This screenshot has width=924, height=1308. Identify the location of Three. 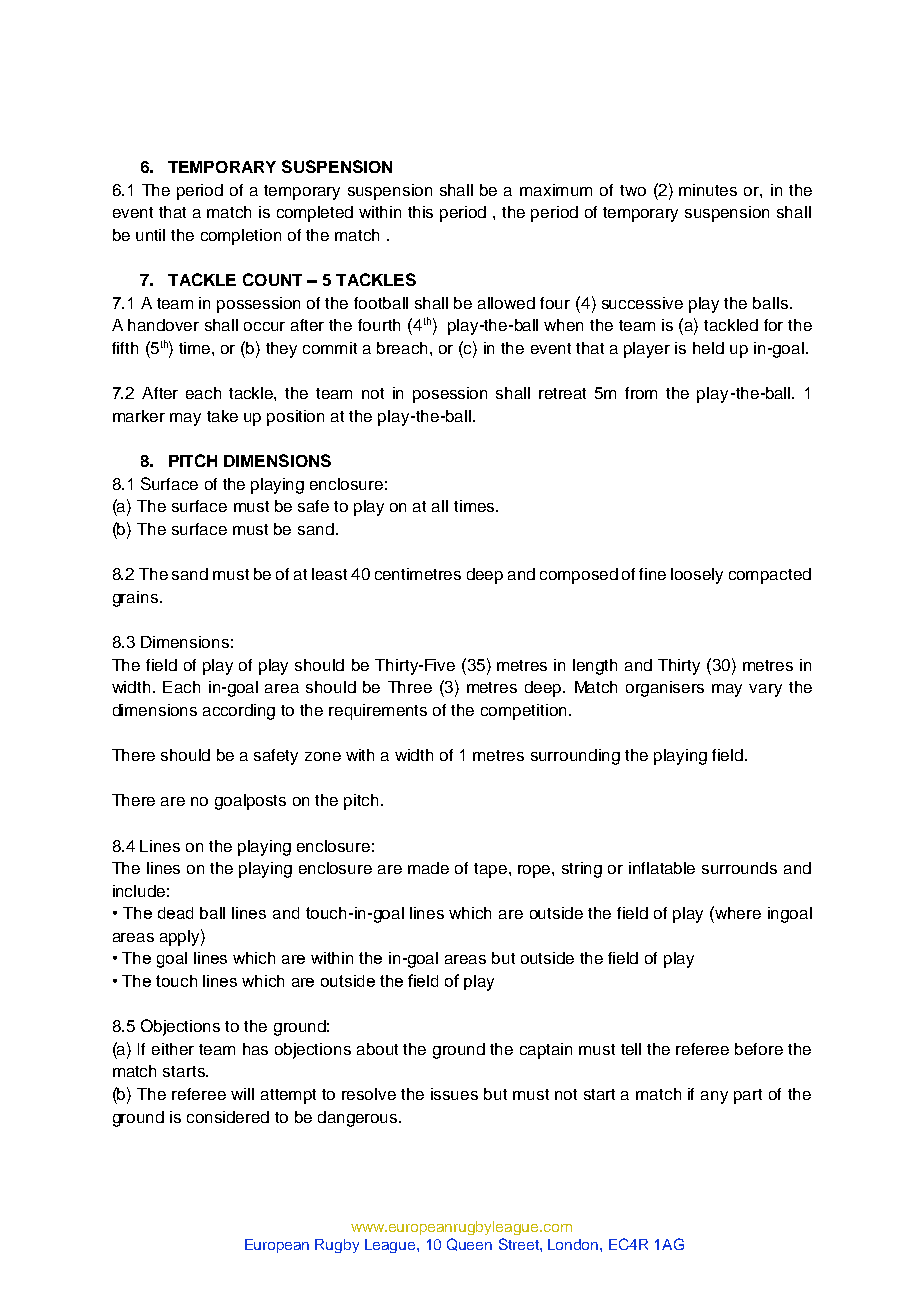
(410, 687).
